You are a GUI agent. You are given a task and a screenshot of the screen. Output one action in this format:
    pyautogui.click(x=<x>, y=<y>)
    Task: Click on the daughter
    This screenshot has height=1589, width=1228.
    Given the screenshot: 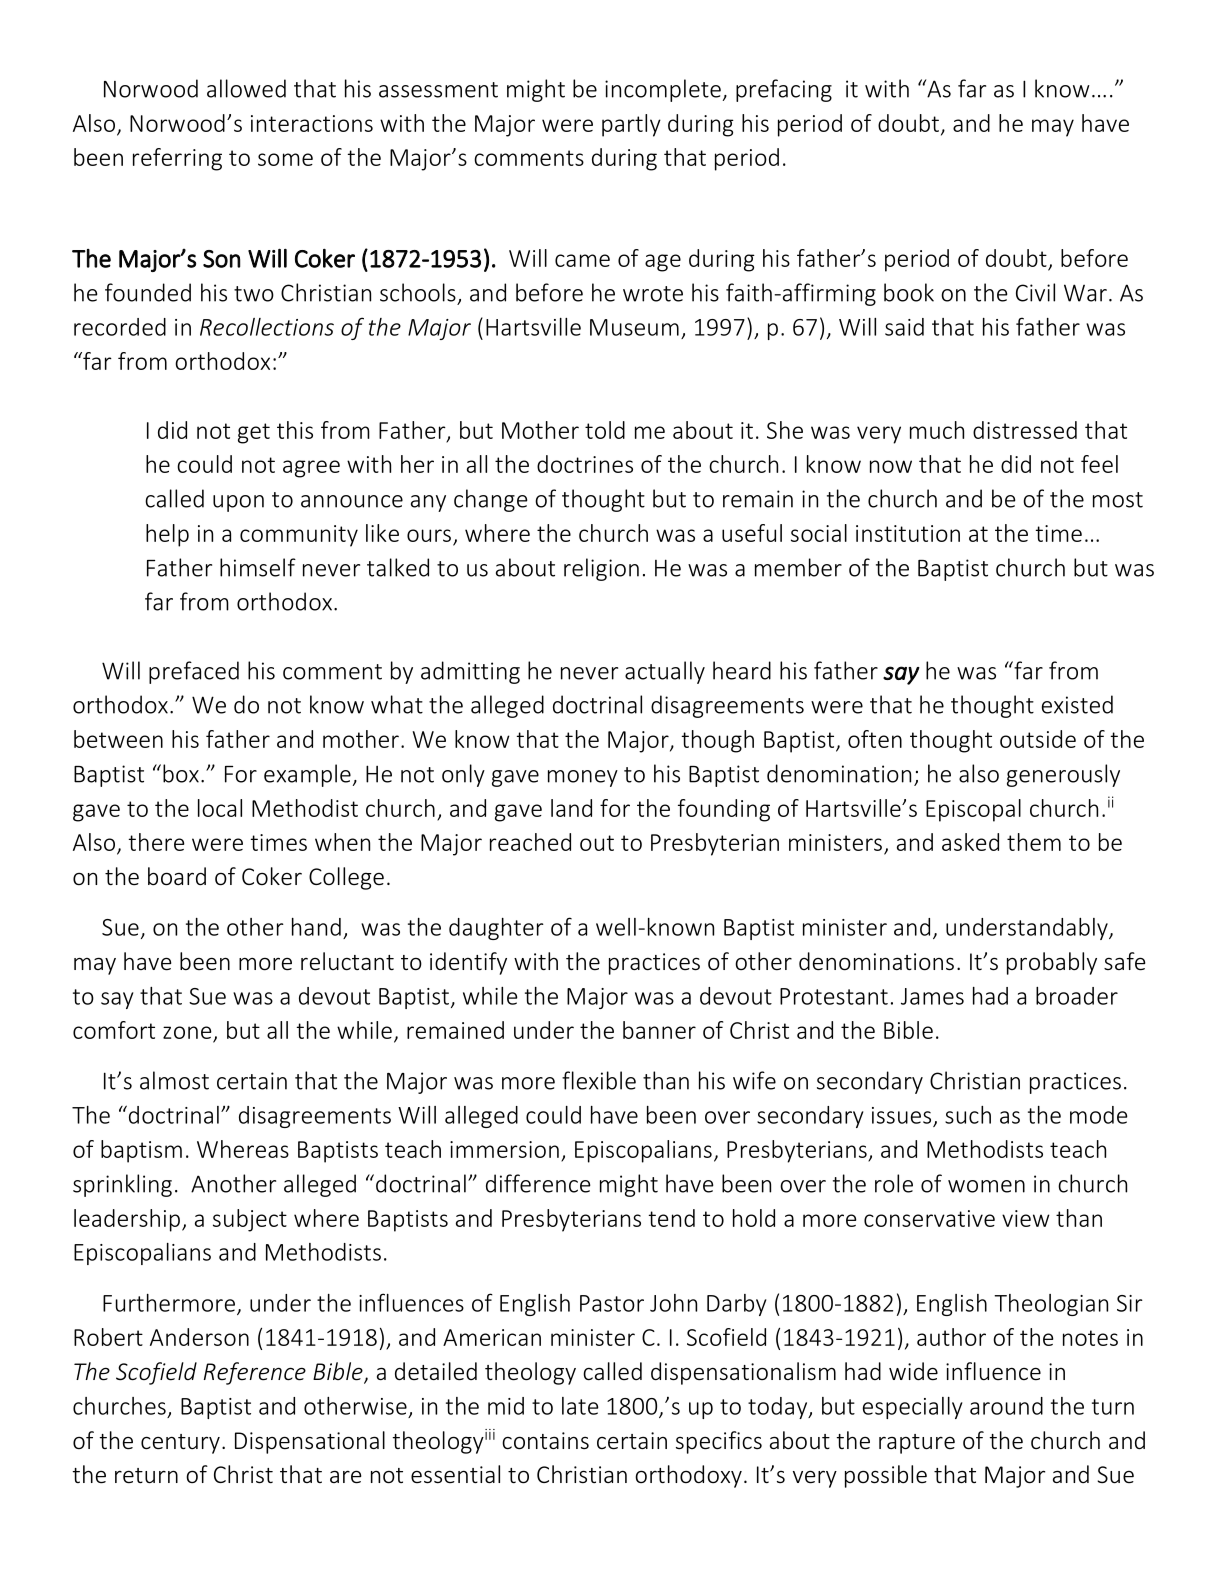 What is the action you would take?
    pyautogui.click(x=496, y=929)
